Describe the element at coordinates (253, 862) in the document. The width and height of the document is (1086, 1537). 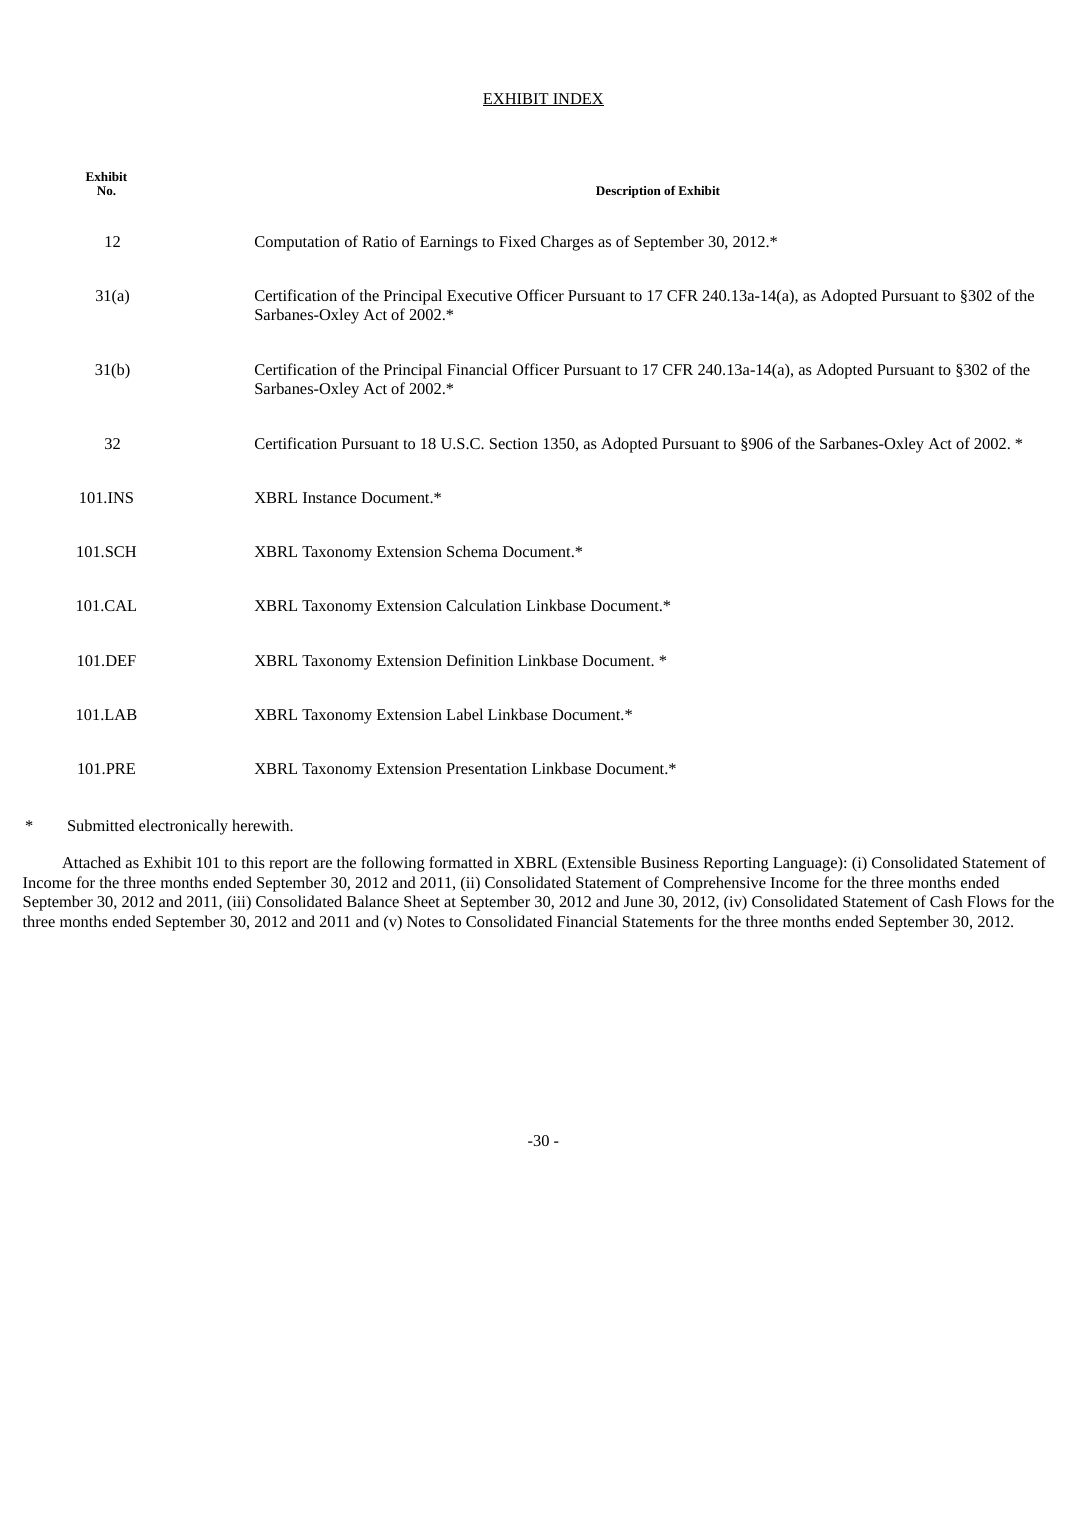
I see `this` at that location.
